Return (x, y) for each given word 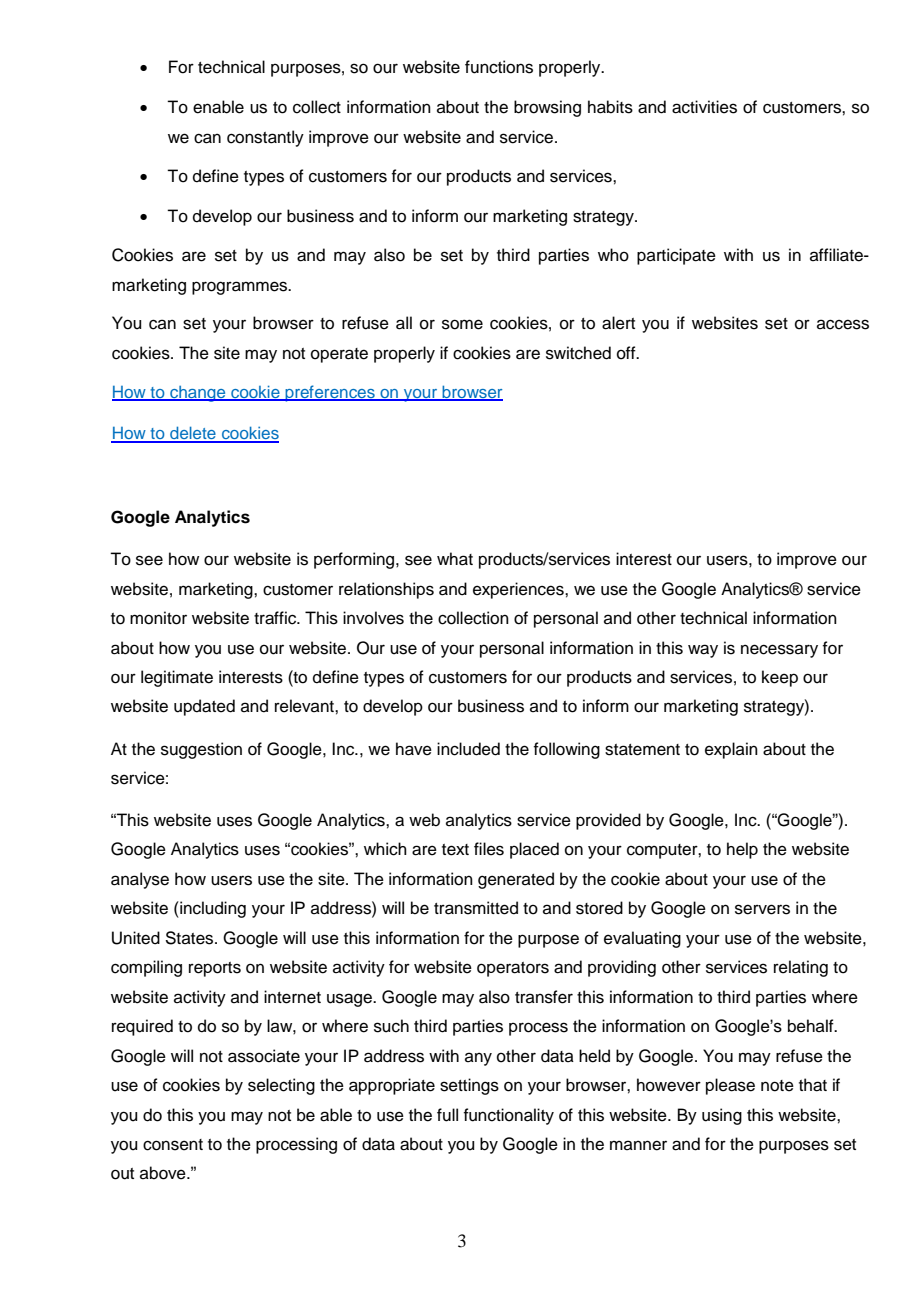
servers (762, 909)
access (843, 324)
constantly (265, 138)
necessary (779, 651)
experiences (519, 590)
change (198, 394)
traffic (276, 618)
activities (704, 107)
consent (173, 1145)
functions (499, 67)
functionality (508, 1116)
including (212, 909)
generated (516, 880)
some (462, 324)
